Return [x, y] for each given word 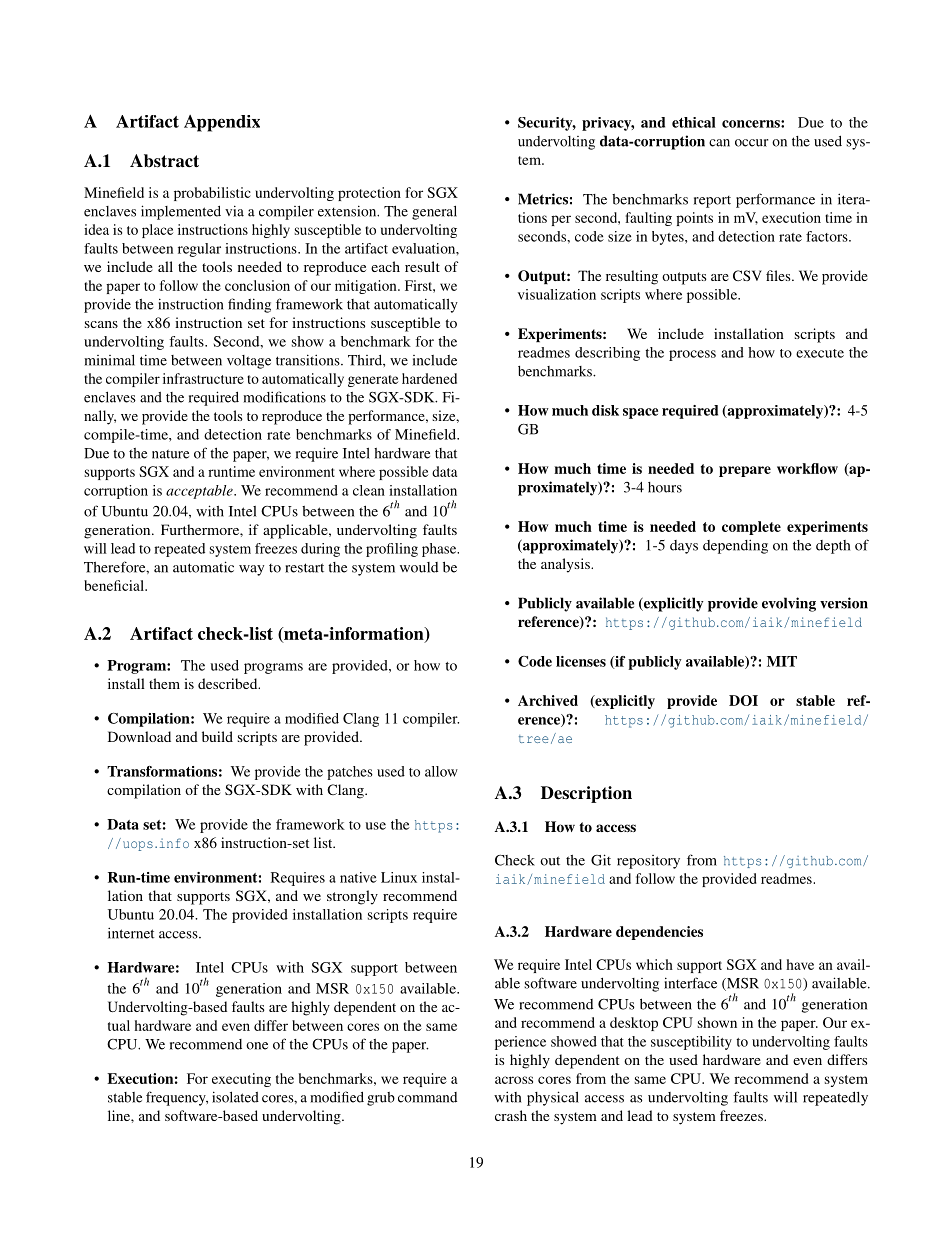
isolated [235, 1097]
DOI [743, 700]
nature [170, 454]
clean [369, 490]
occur [751, 143]
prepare [745, 471]
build [217, 736]
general [434, 213]
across [514, 1080]
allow [441, 771]
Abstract [164, 161]
